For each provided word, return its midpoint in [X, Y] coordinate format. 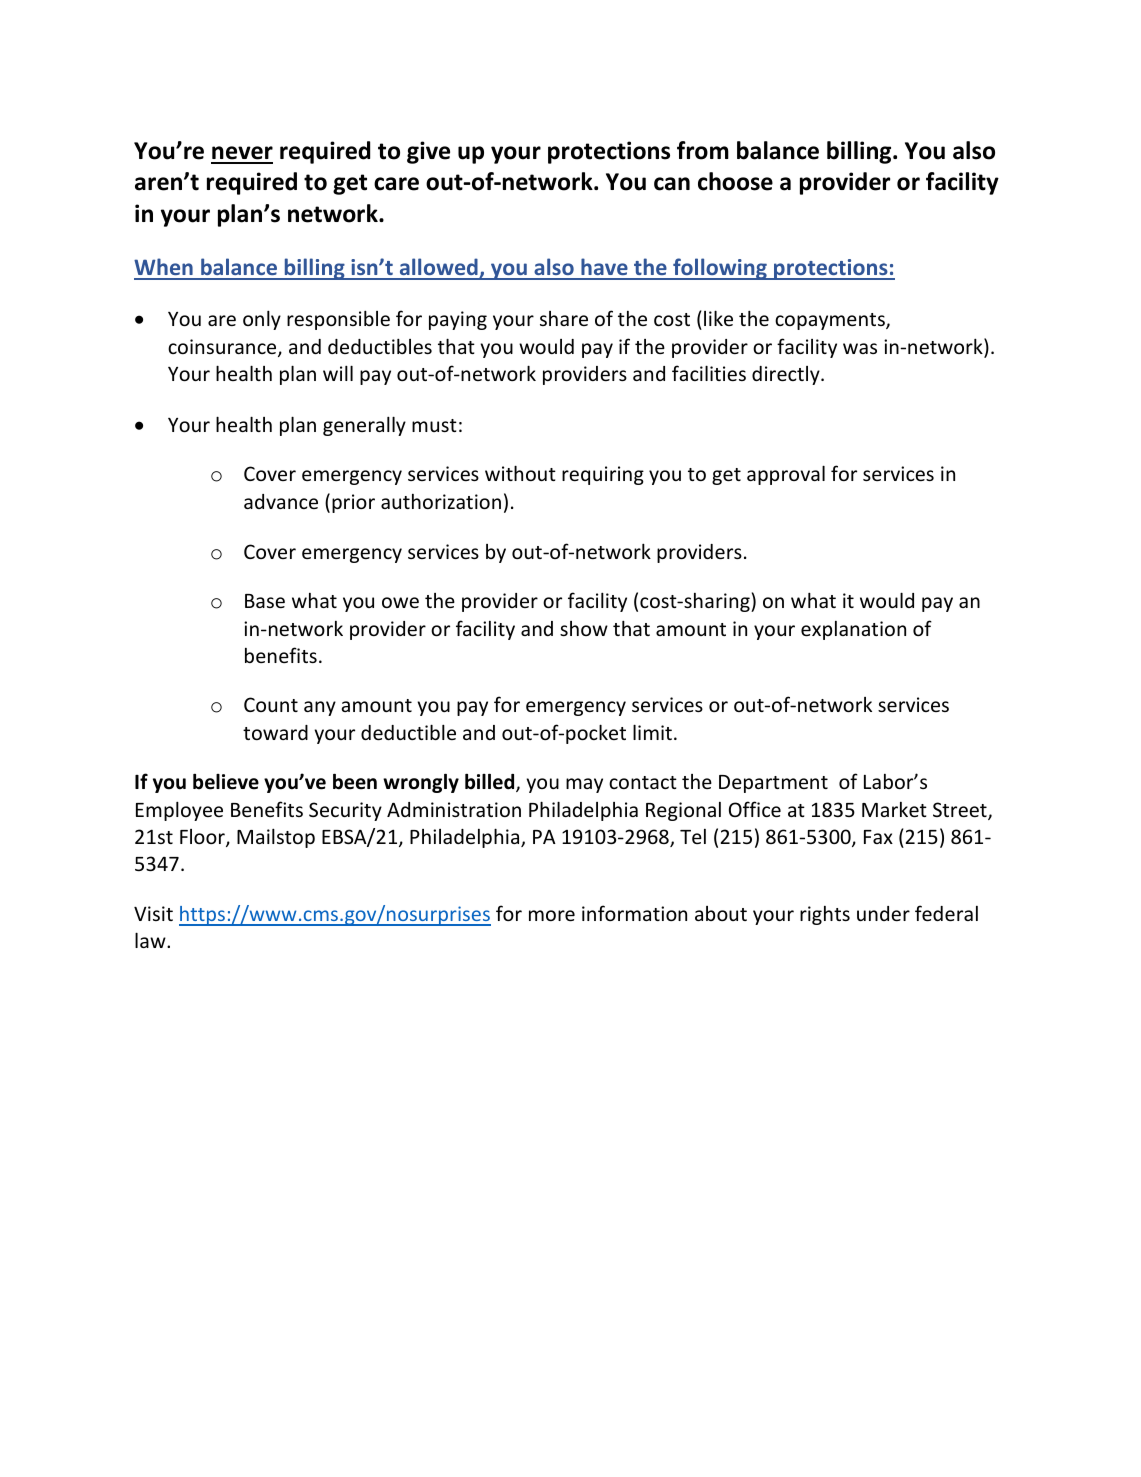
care [396, 184]
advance [281, 501]
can [672, 184]
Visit [153, 913]
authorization [441, 501]
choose [735, 181]
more [552, 915]
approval [786, 475]
